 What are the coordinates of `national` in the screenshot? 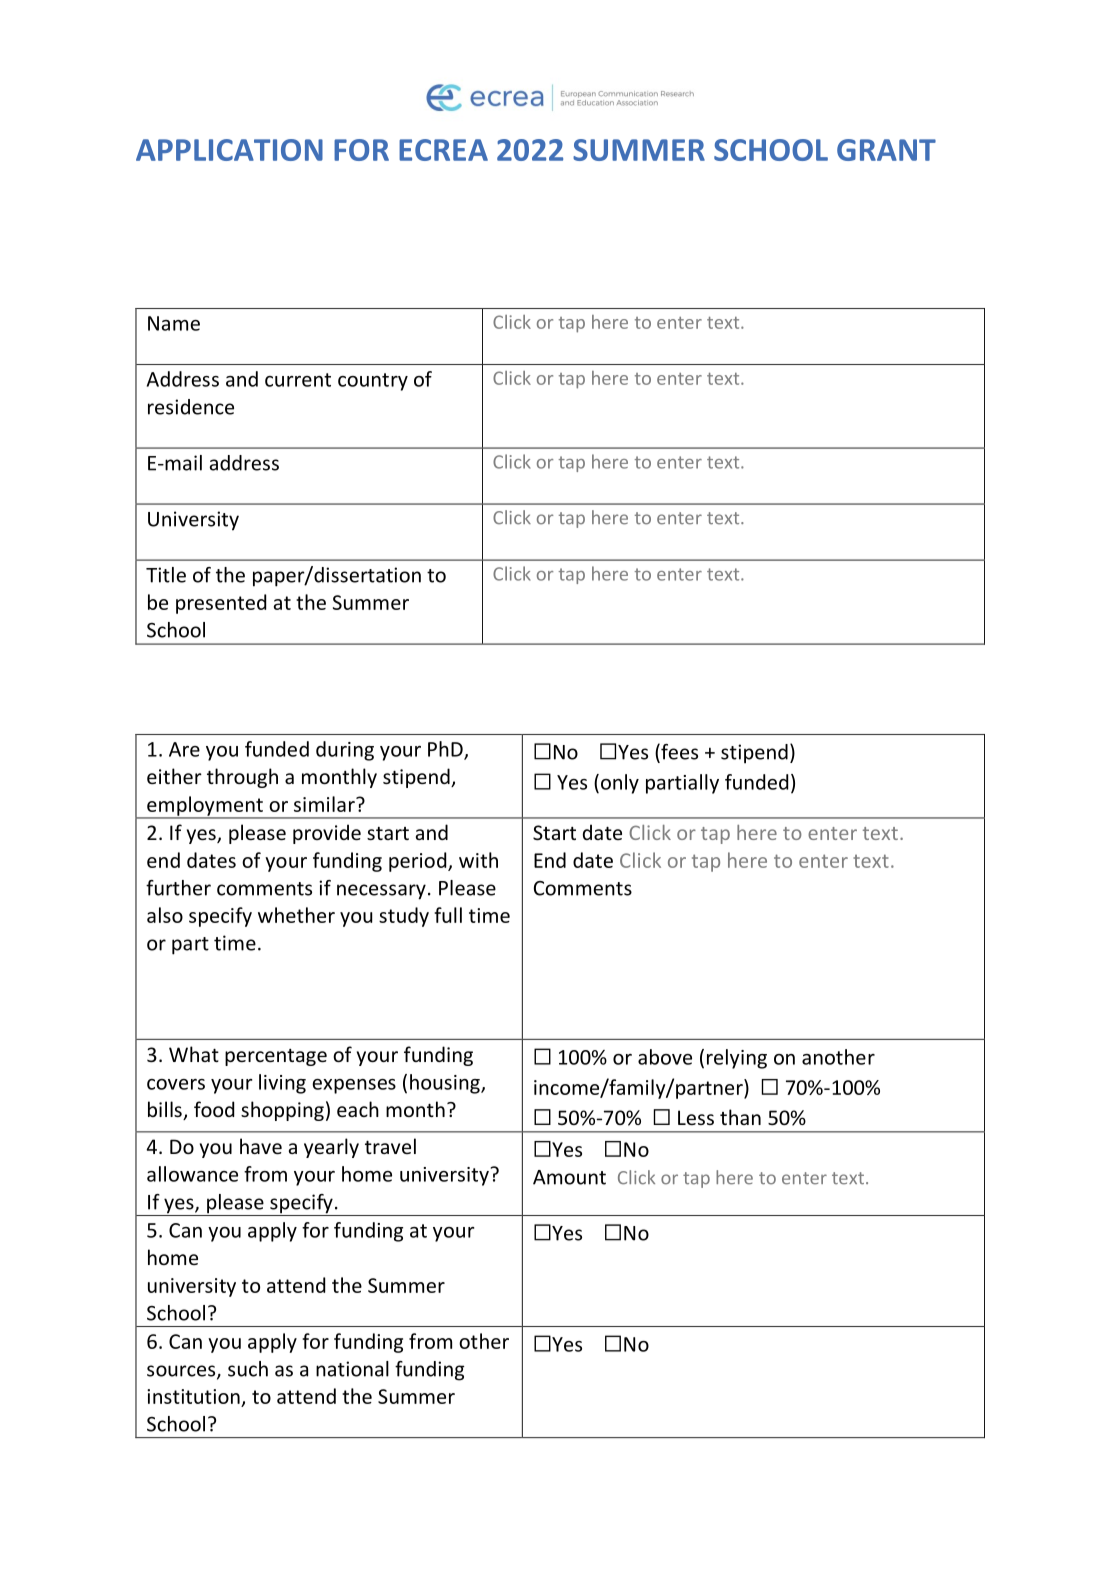 It's located at (352, 1369).
